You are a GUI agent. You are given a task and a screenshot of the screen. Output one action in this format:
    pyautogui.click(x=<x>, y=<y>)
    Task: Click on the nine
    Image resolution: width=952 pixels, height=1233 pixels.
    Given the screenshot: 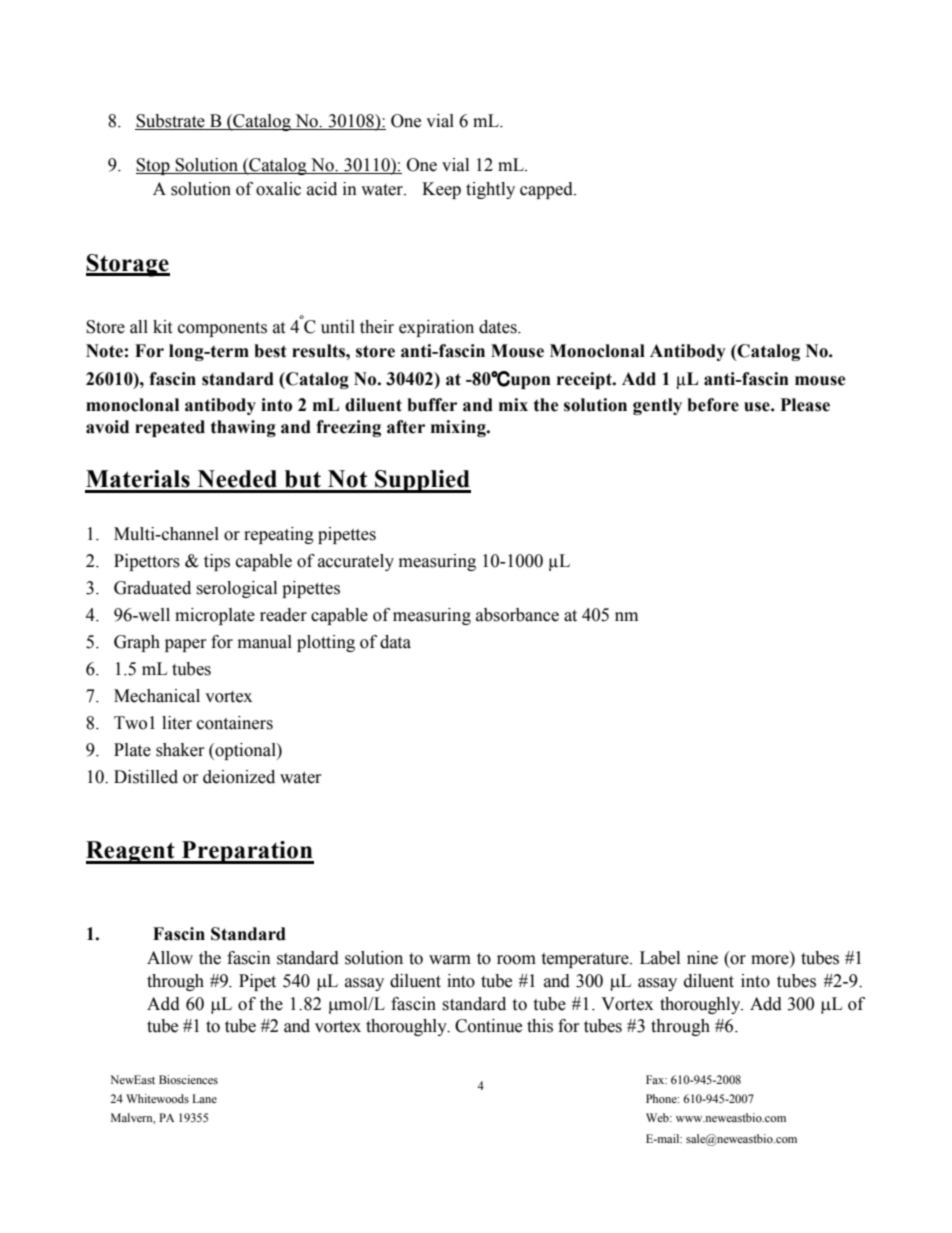 What is the action you would take?
    pyautogui.click(x=702, y=958)
